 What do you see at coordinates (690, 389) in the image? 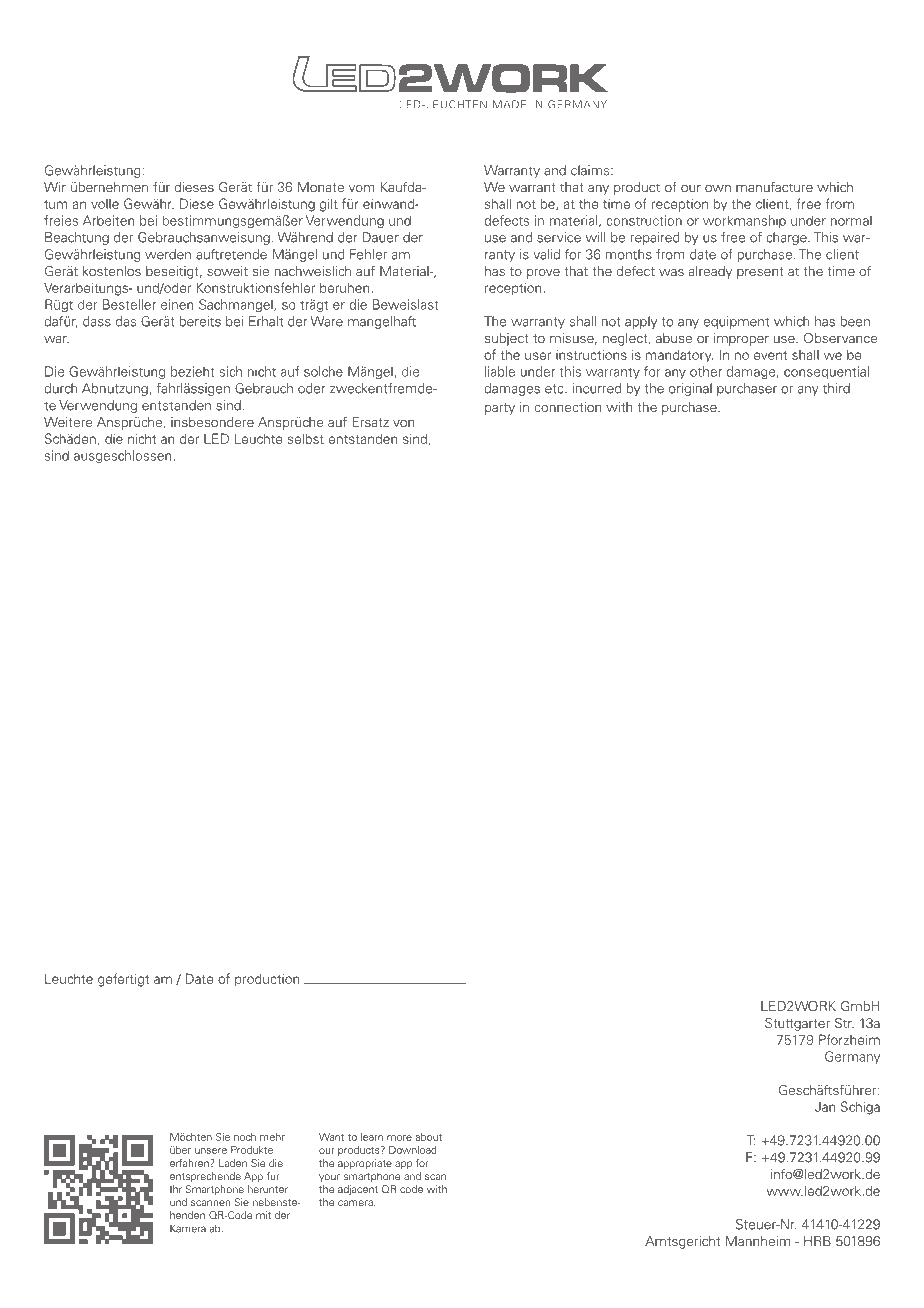
I see `original` at bounding box center [690, 389].
